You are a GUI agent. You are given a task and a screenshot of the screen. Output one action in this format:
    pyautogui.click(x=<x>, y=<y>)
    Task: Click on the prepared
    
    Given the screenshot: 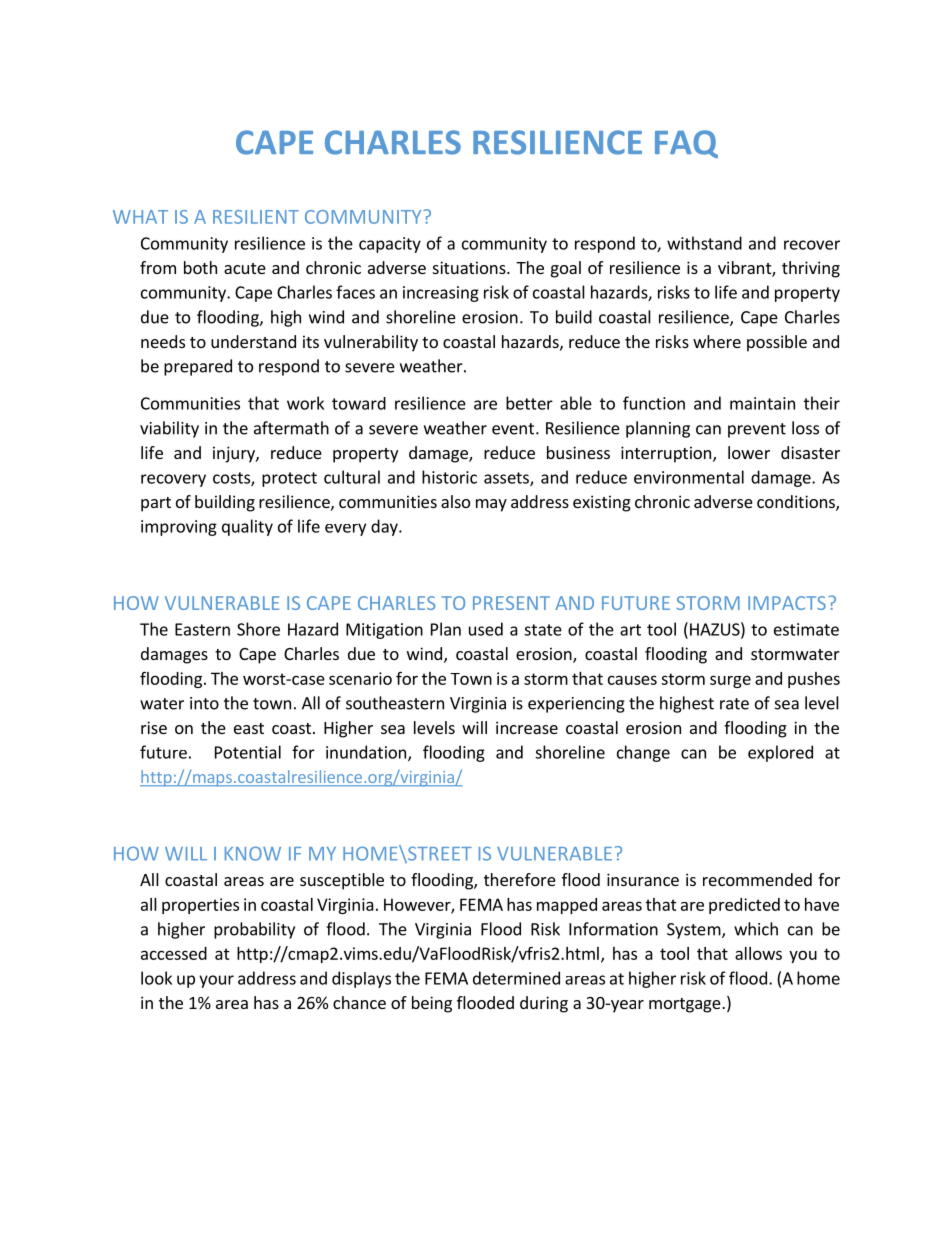 What is the action you would take?
    pyautogui.click(x=198, y=367)
